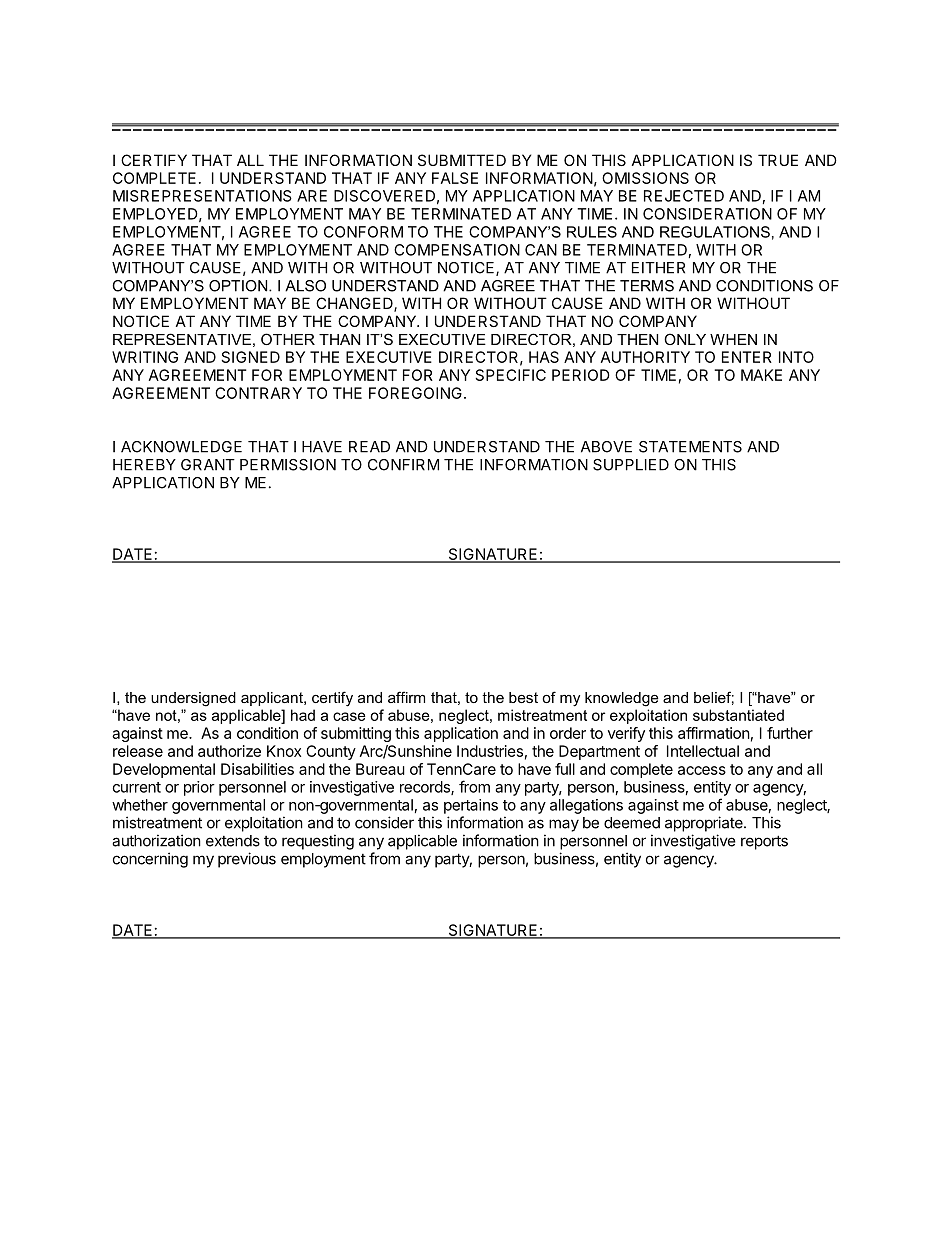 The width and height of the page is (952, 1233). I want to click on pertains, so click(471, 806).
